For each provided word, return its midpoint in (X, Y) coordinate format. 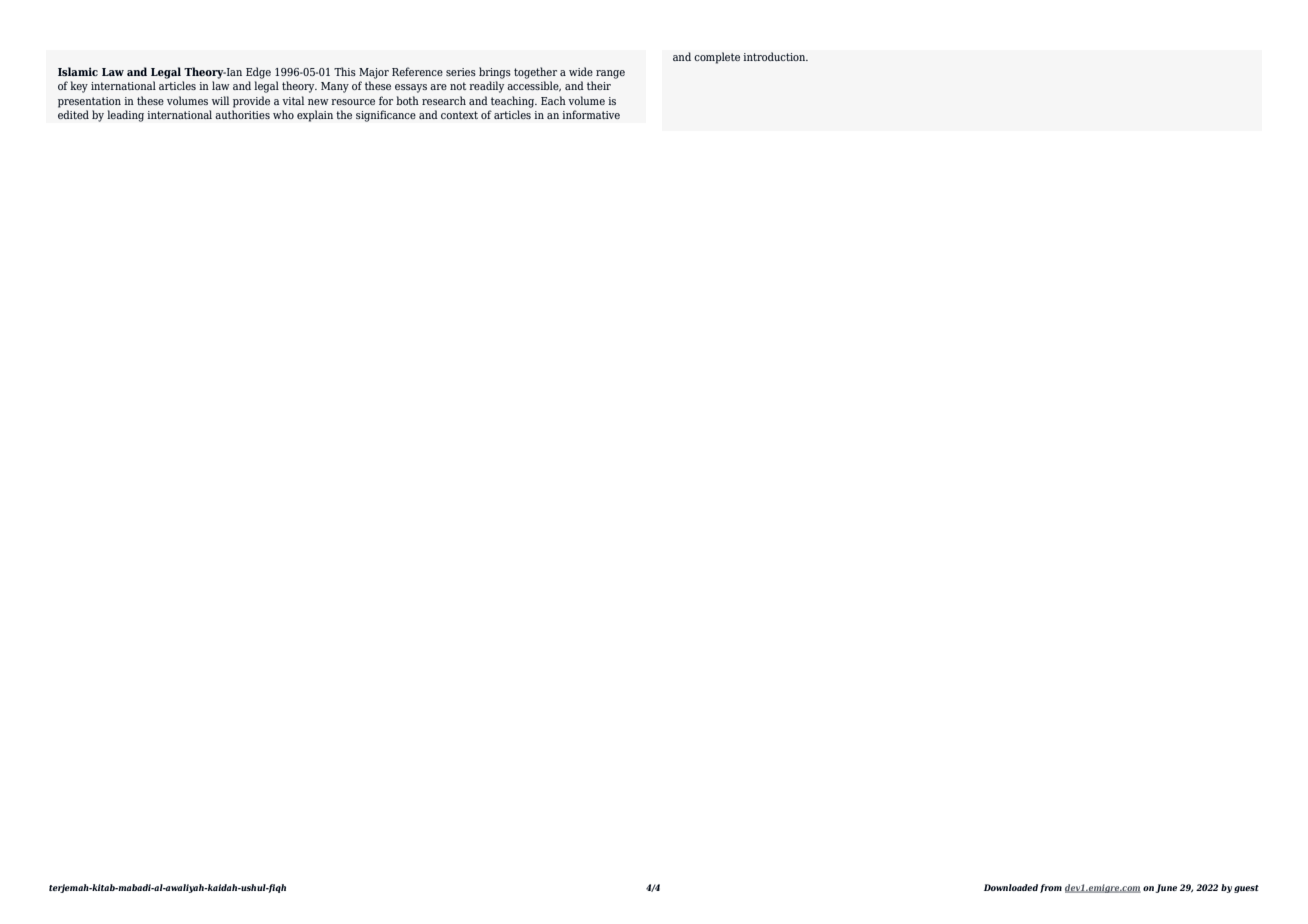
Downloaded (1011, 887)
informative (591, 114)
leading (125, 116)
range (610, 74)
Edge (258, 73)
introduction (775, 56)
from (1051, 888)
